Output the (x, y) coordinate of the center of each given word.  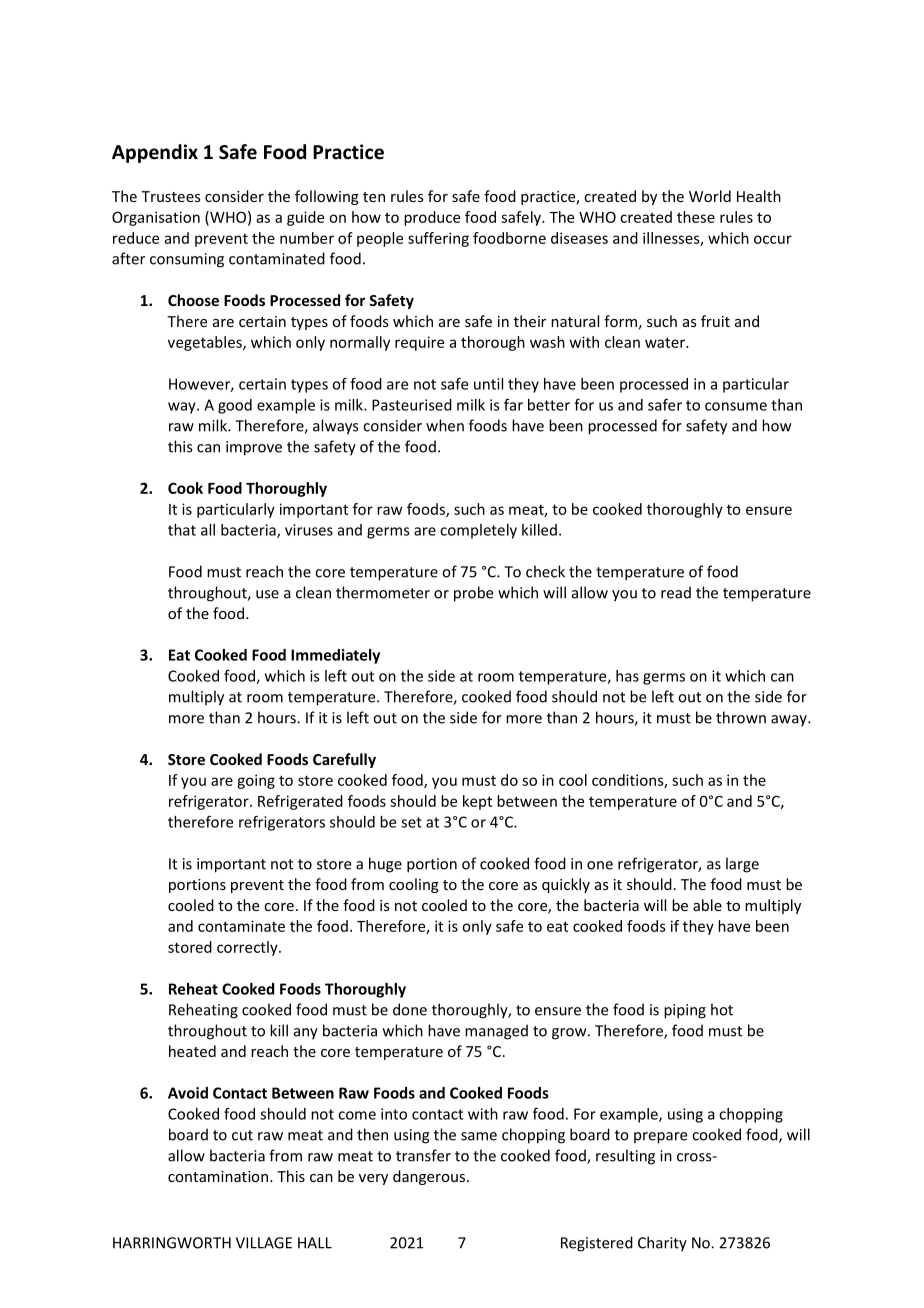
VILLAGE (264, 1243)
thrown (741, 717)
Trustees (171, 196)
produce (432, 218)
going (256, 781)
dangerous (429, 1177)
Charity (662, 1244)
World (710, 196)
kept (477, 802)
